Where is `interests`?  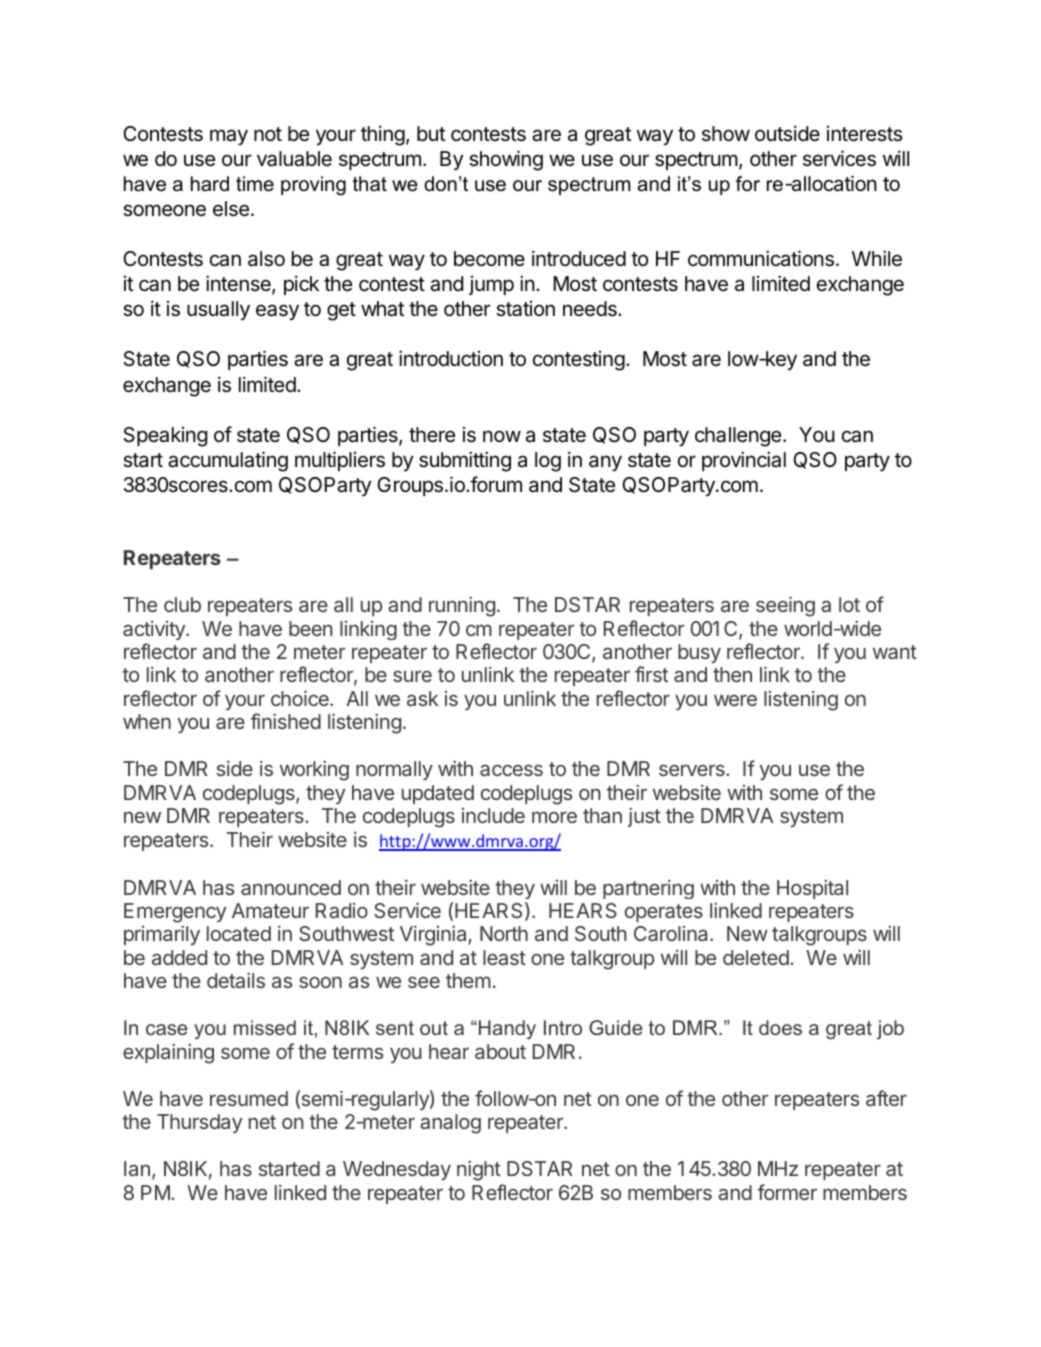 interests is located at coordinates (865, 134).
